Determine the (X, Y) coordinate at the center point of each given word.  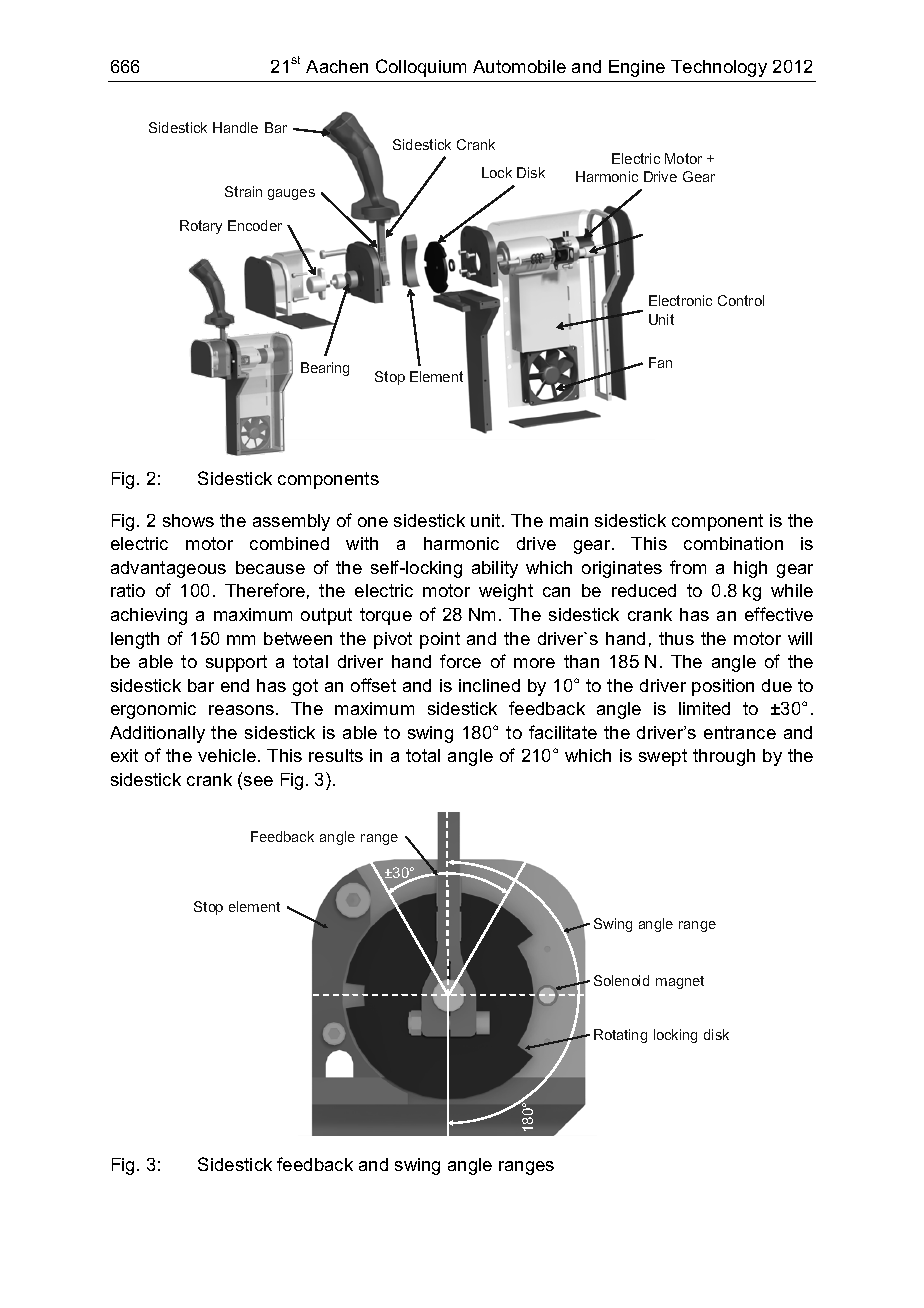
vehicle (227, 755)
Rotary (201, 227)
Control (741, 300)
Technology (719, 68)
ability (495, 569)
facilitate (563, 732)
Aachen (337, 66)
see (258, 781)
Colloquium (421, 68)
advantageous (168, 569)
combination (733, 543)
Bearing (325, 369)
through (724, 757)
